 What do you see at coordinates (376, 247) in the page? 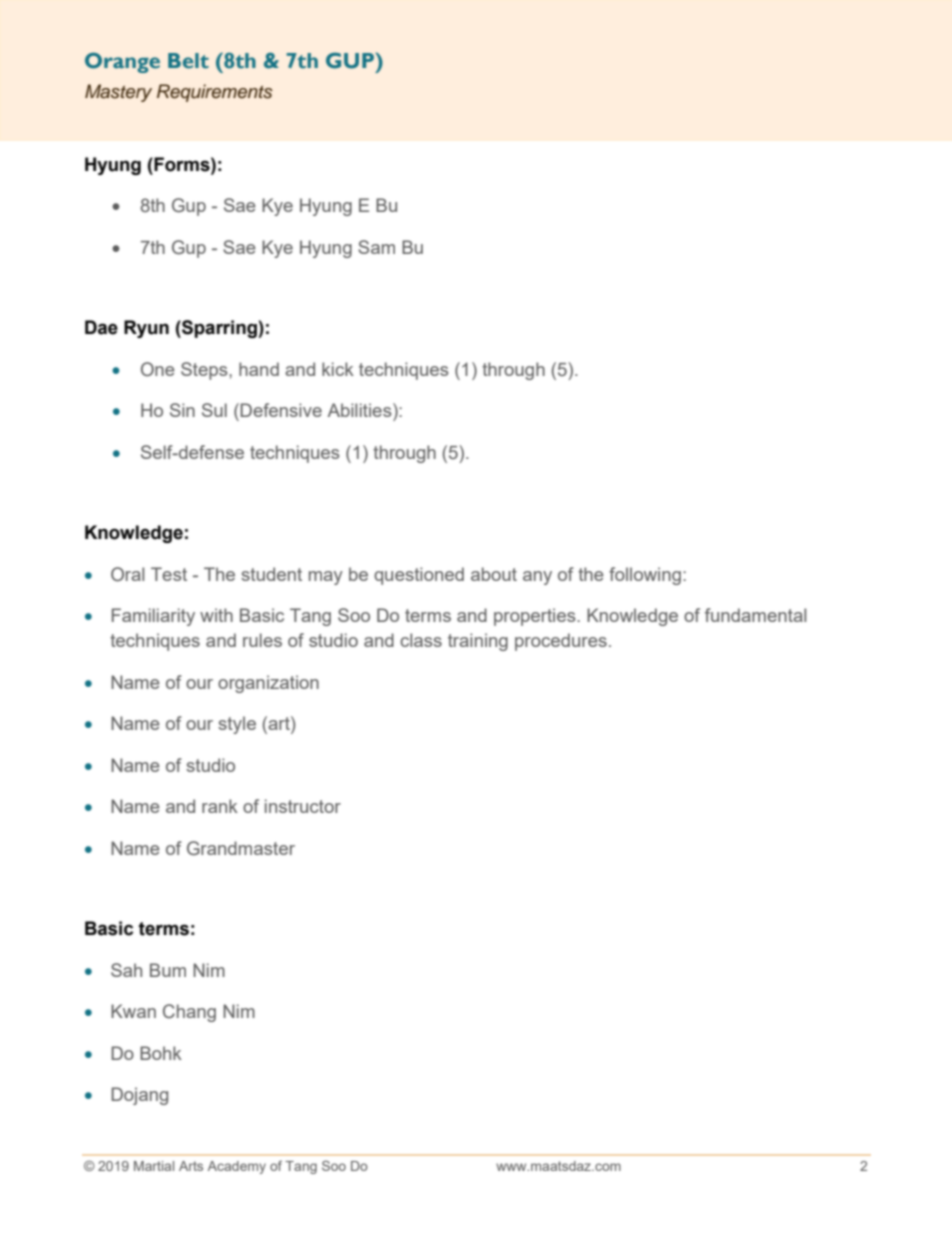
I see `Sam` at bounding box center [376, 247].
